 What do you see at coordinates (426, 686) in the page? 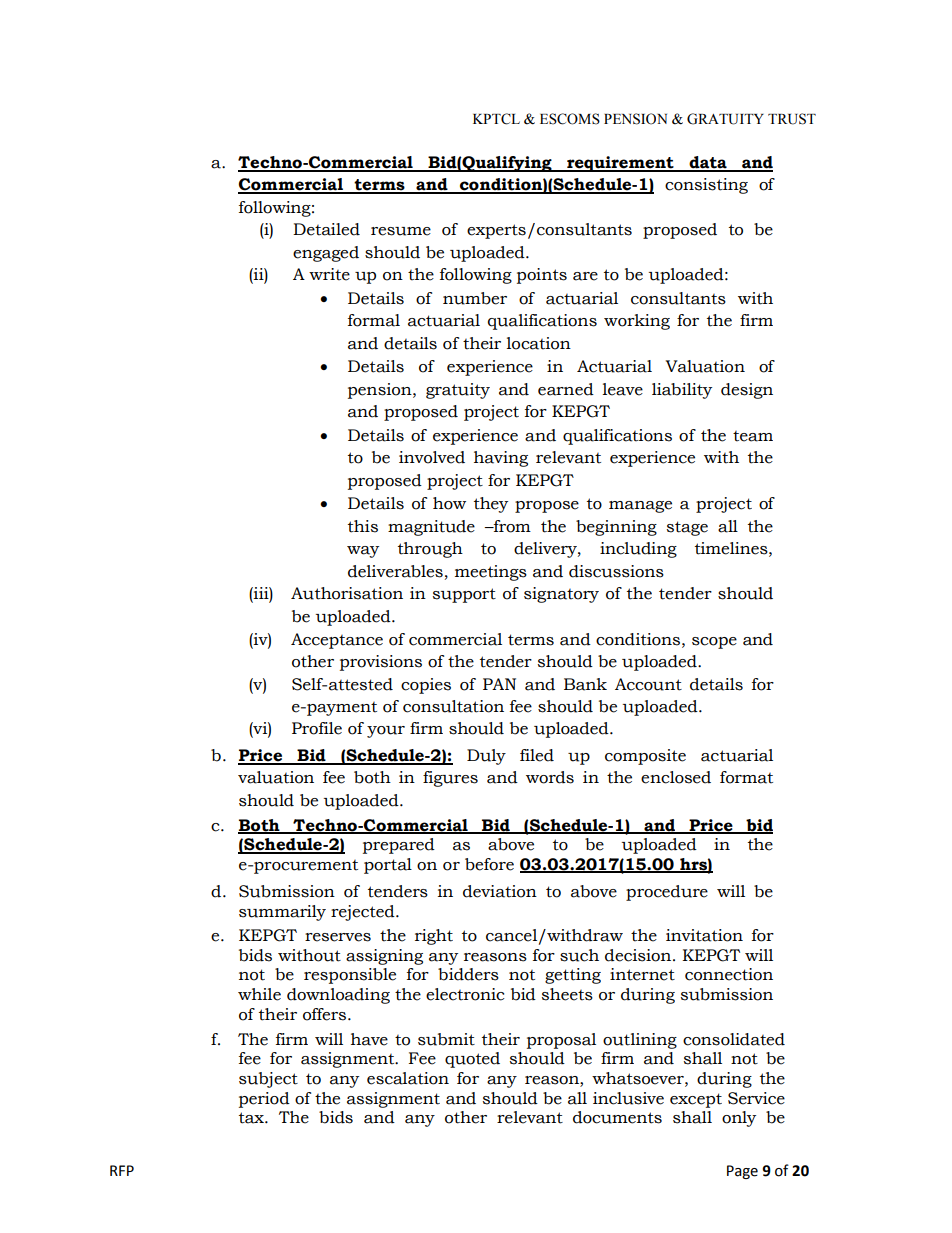
I see `copies` at bounding box center [426, 686].
